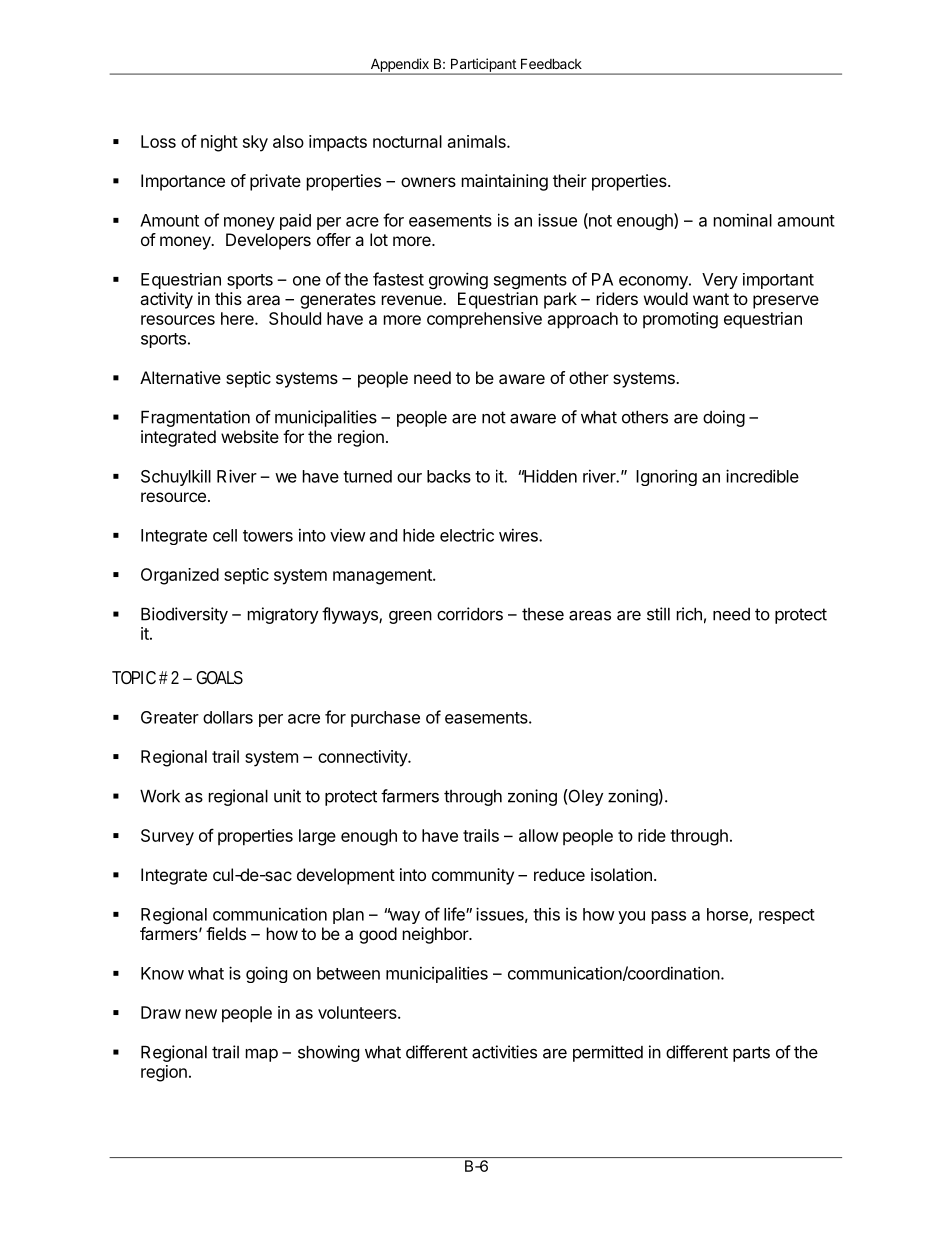  Describe the element at coordinates (551, 63) in the image. I see `Feedback` at that location.
